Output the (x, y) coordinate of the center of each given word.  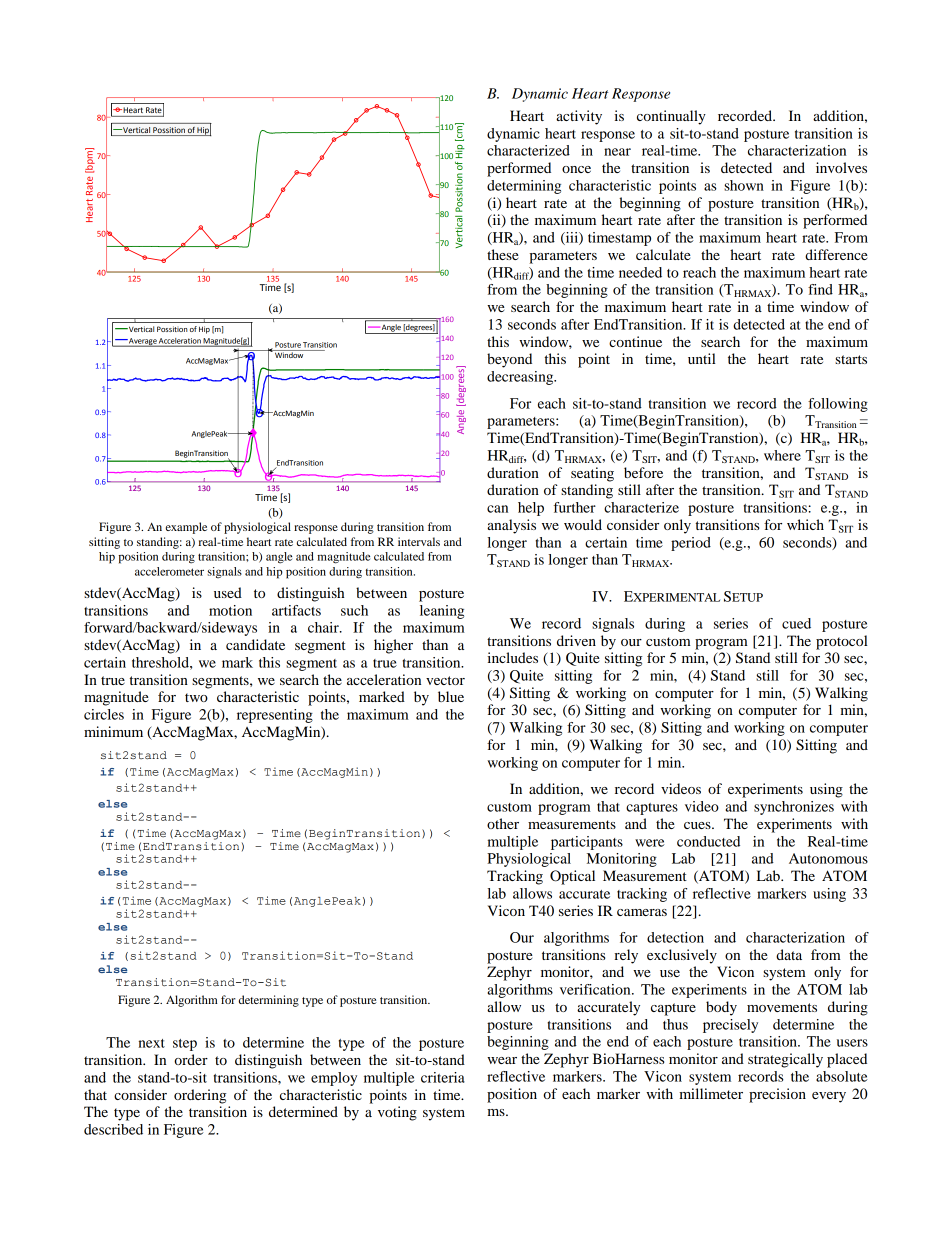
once (576, 169)
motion (230, 610)
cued (796, 623)
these (503, 254)
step (185, 1045)
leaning (442, 612)
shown (744, 185)
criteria (443, 1077)
